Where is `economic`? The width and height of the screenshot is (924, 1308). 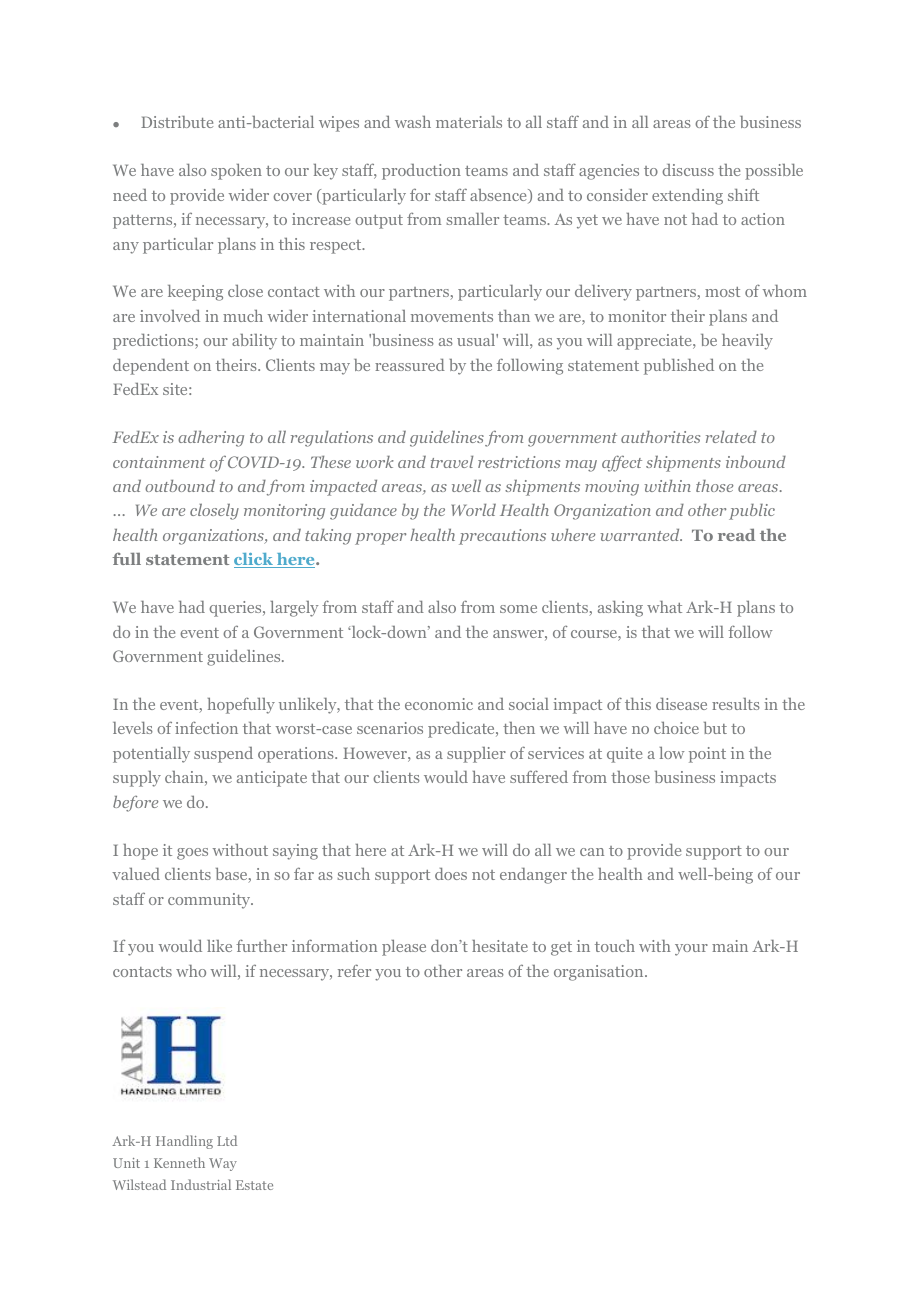 economic is located at coordinates (439, 704).
